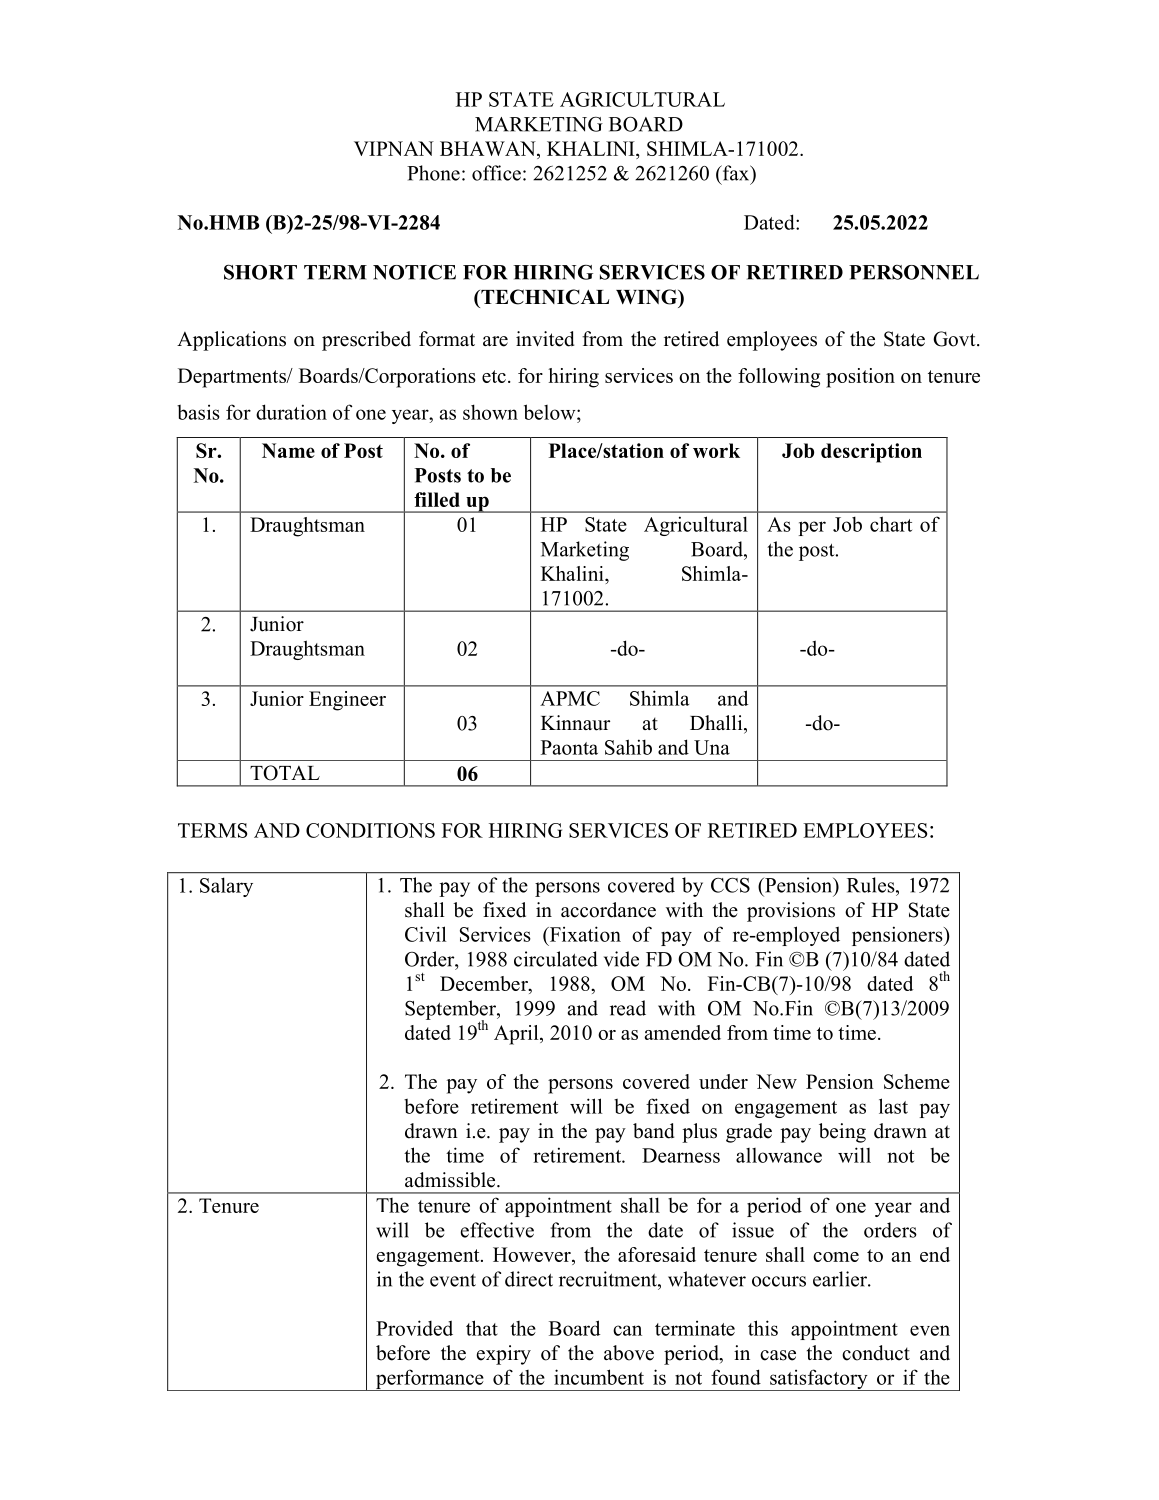 The width and height of the document is (1159, 1500). Describe the element at coordinates (599, 1377) in the document. I see `incumbent` at that location.
